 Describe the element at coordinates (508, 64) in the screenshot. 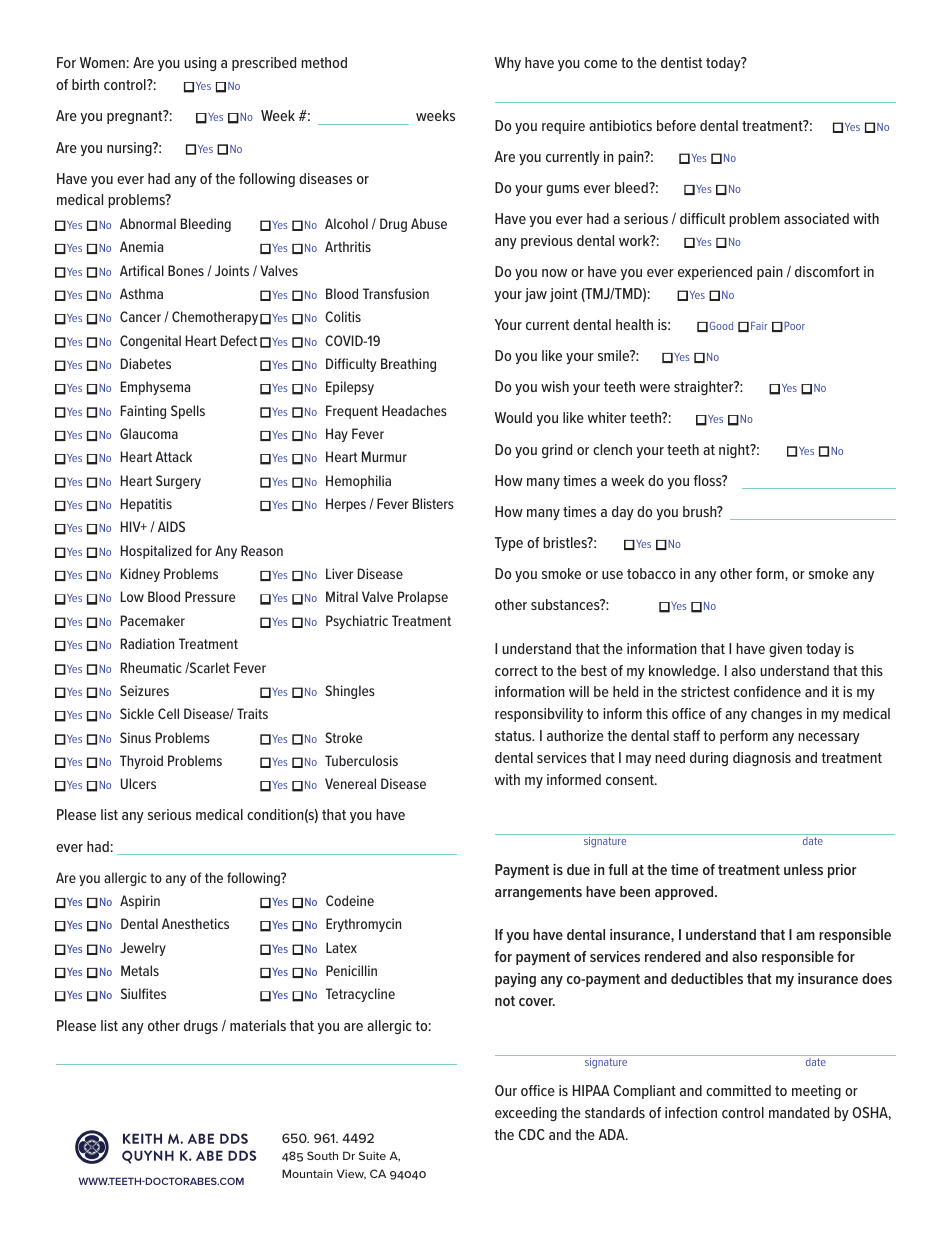

I see `Why` at that location.
